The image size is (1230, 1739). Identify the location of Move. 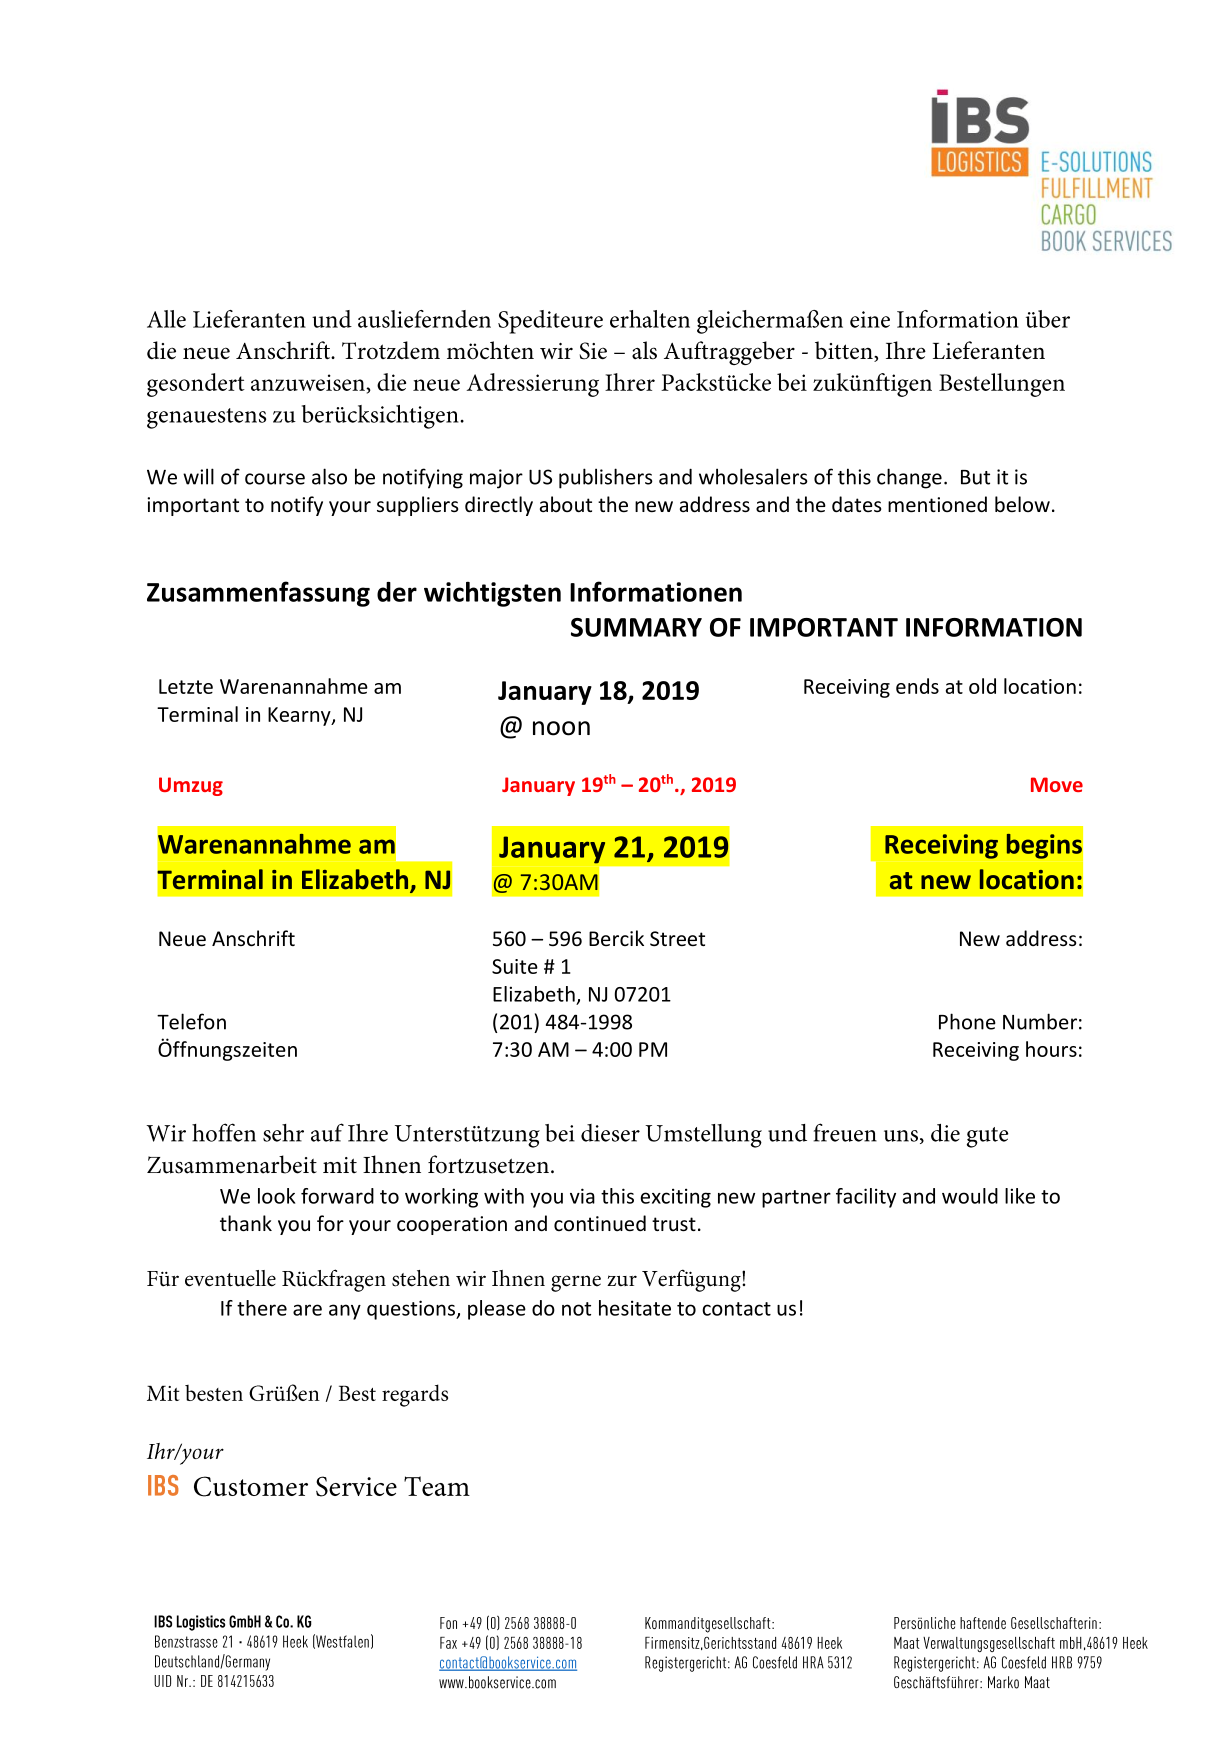
(1057, 784).
